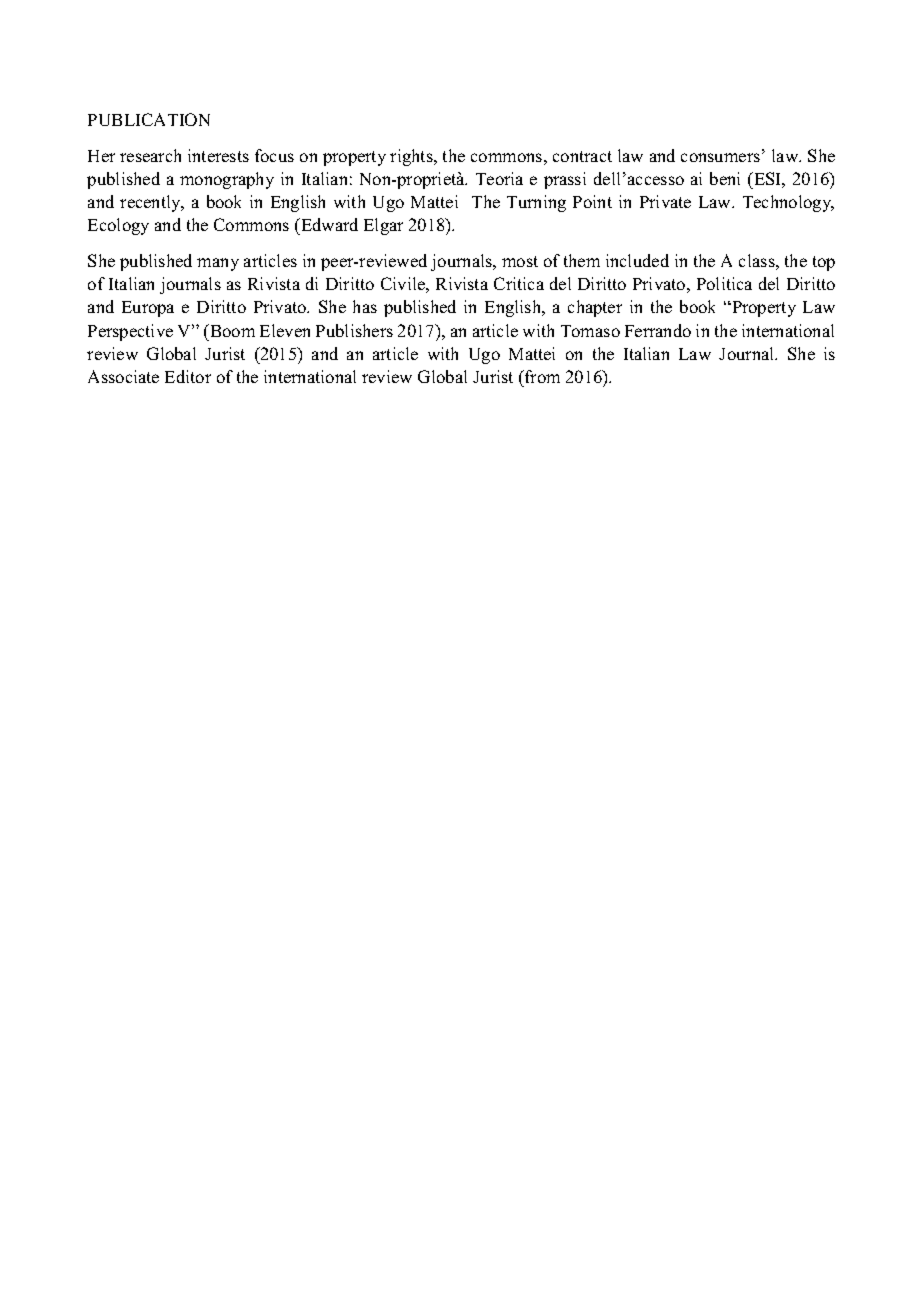 The width and height of the page is (924, 1308). I want to click on many, so click(218, 264).
